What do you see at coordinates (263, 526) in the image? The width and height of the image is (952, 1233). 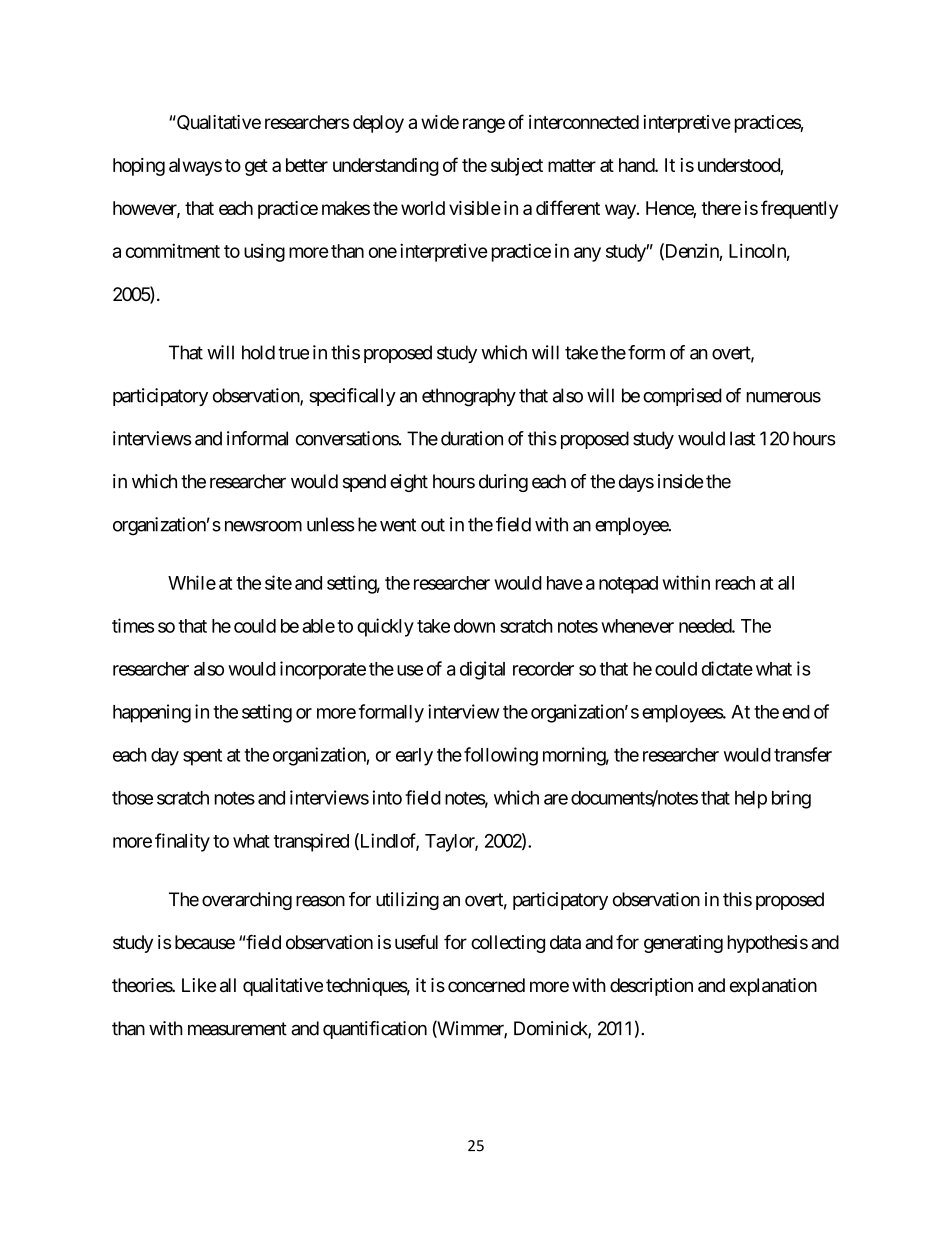 I see `newsroom` at bounding box center [263, 526].
